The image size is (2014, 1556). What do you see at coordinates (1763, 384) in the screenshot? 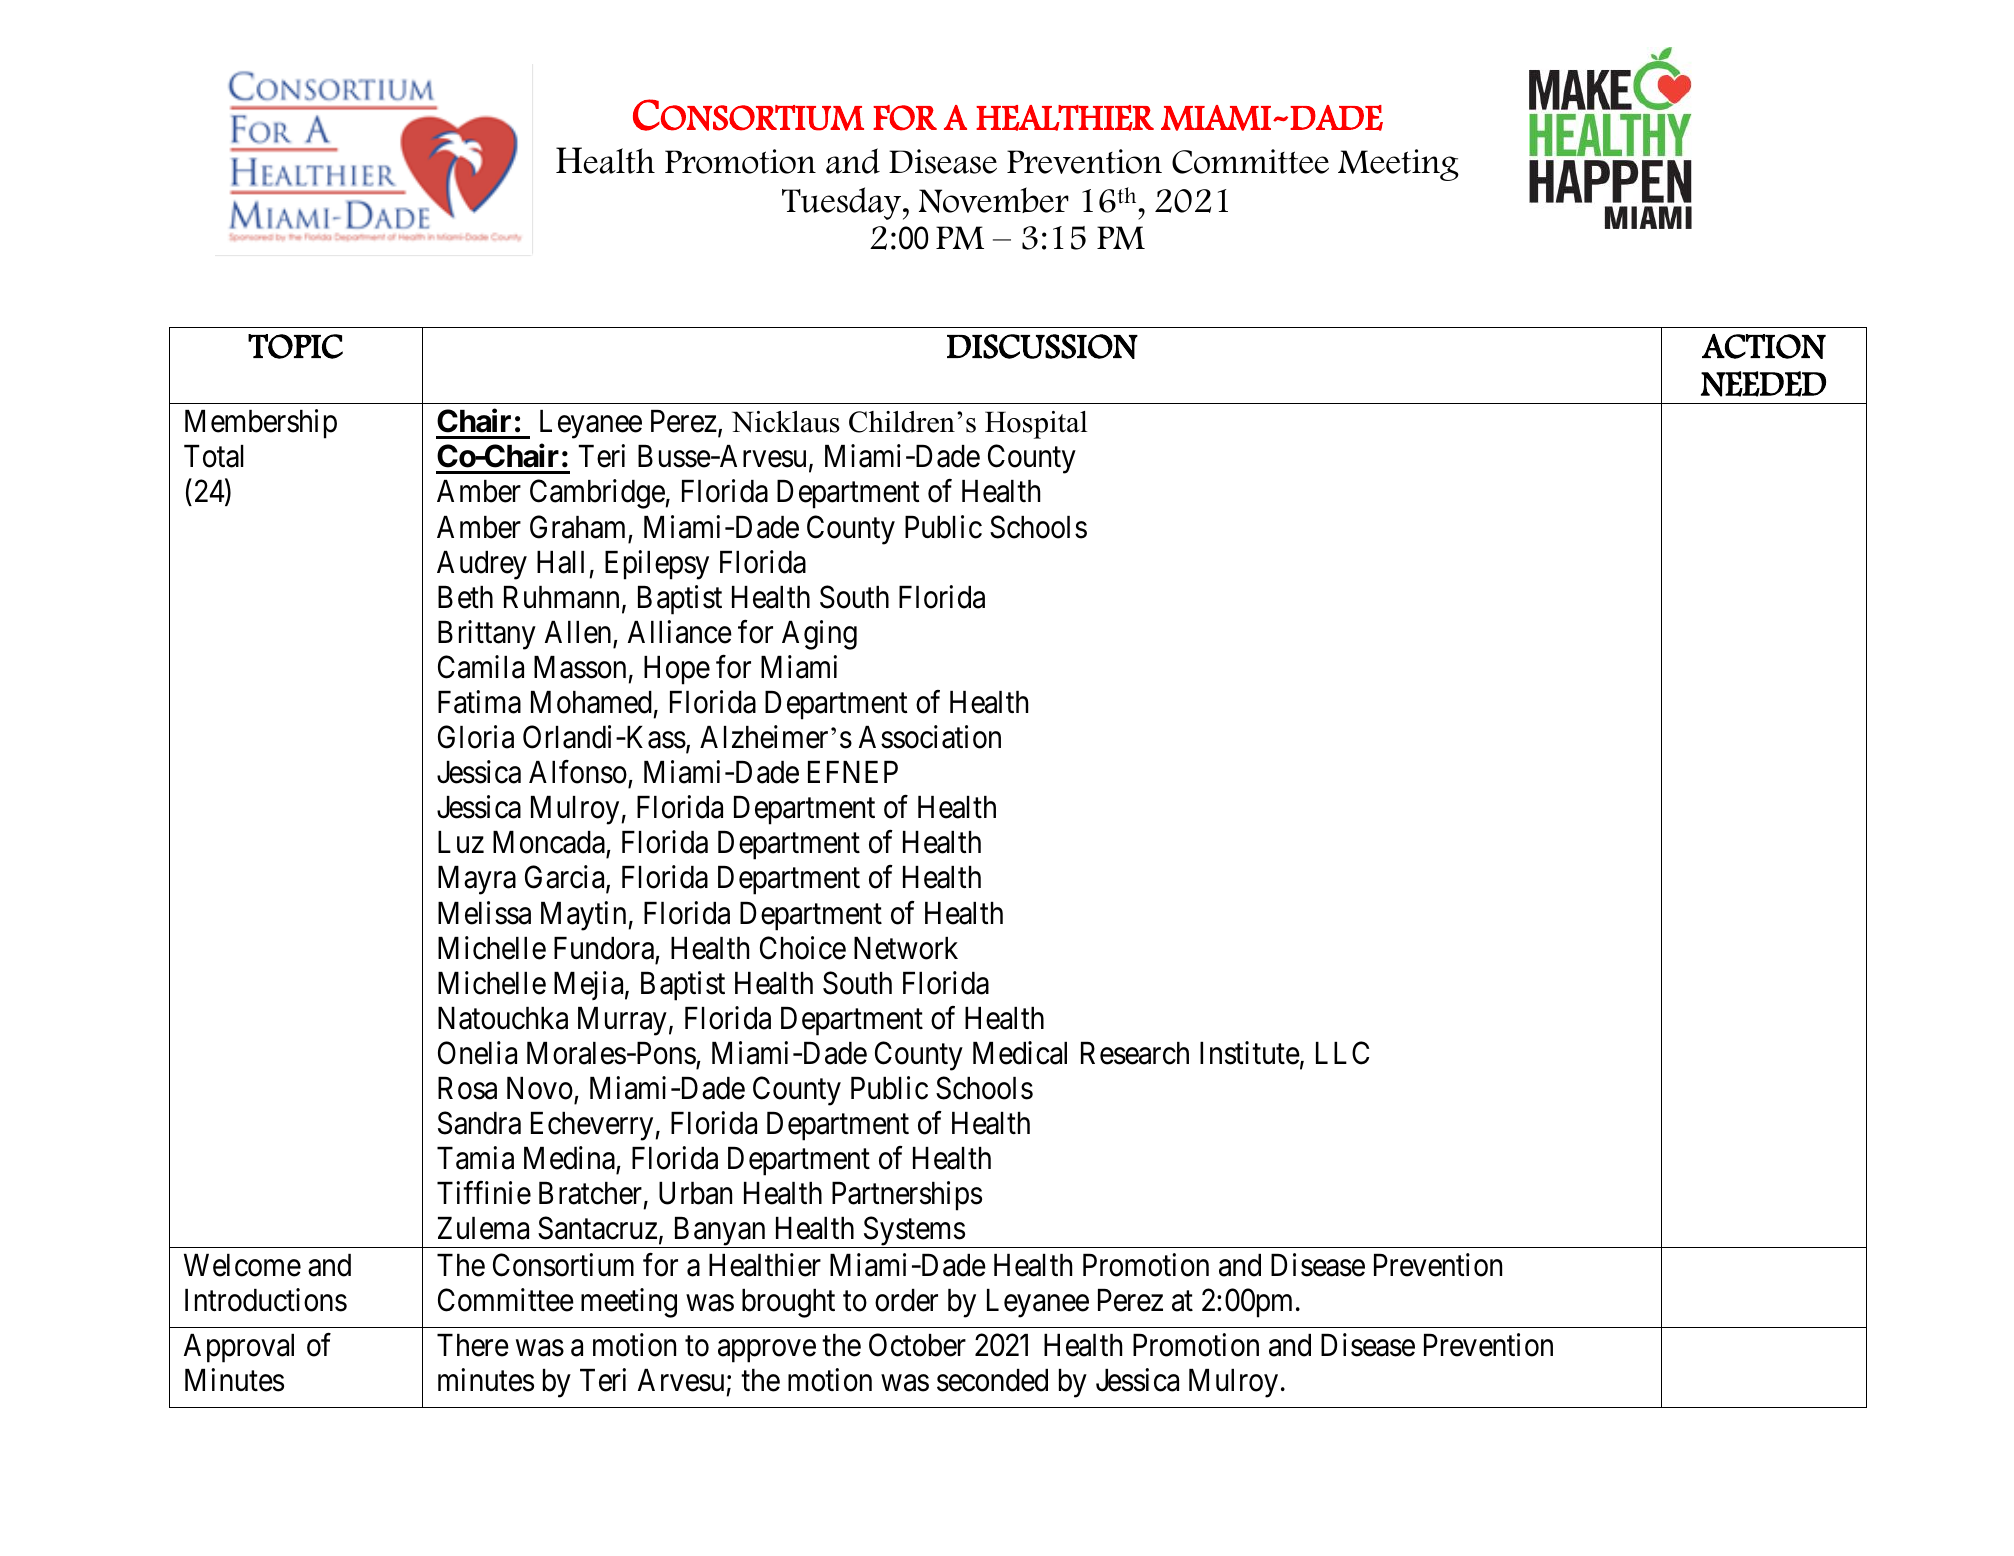
I see `NEEDED` at bounding box center [1763, 384].
